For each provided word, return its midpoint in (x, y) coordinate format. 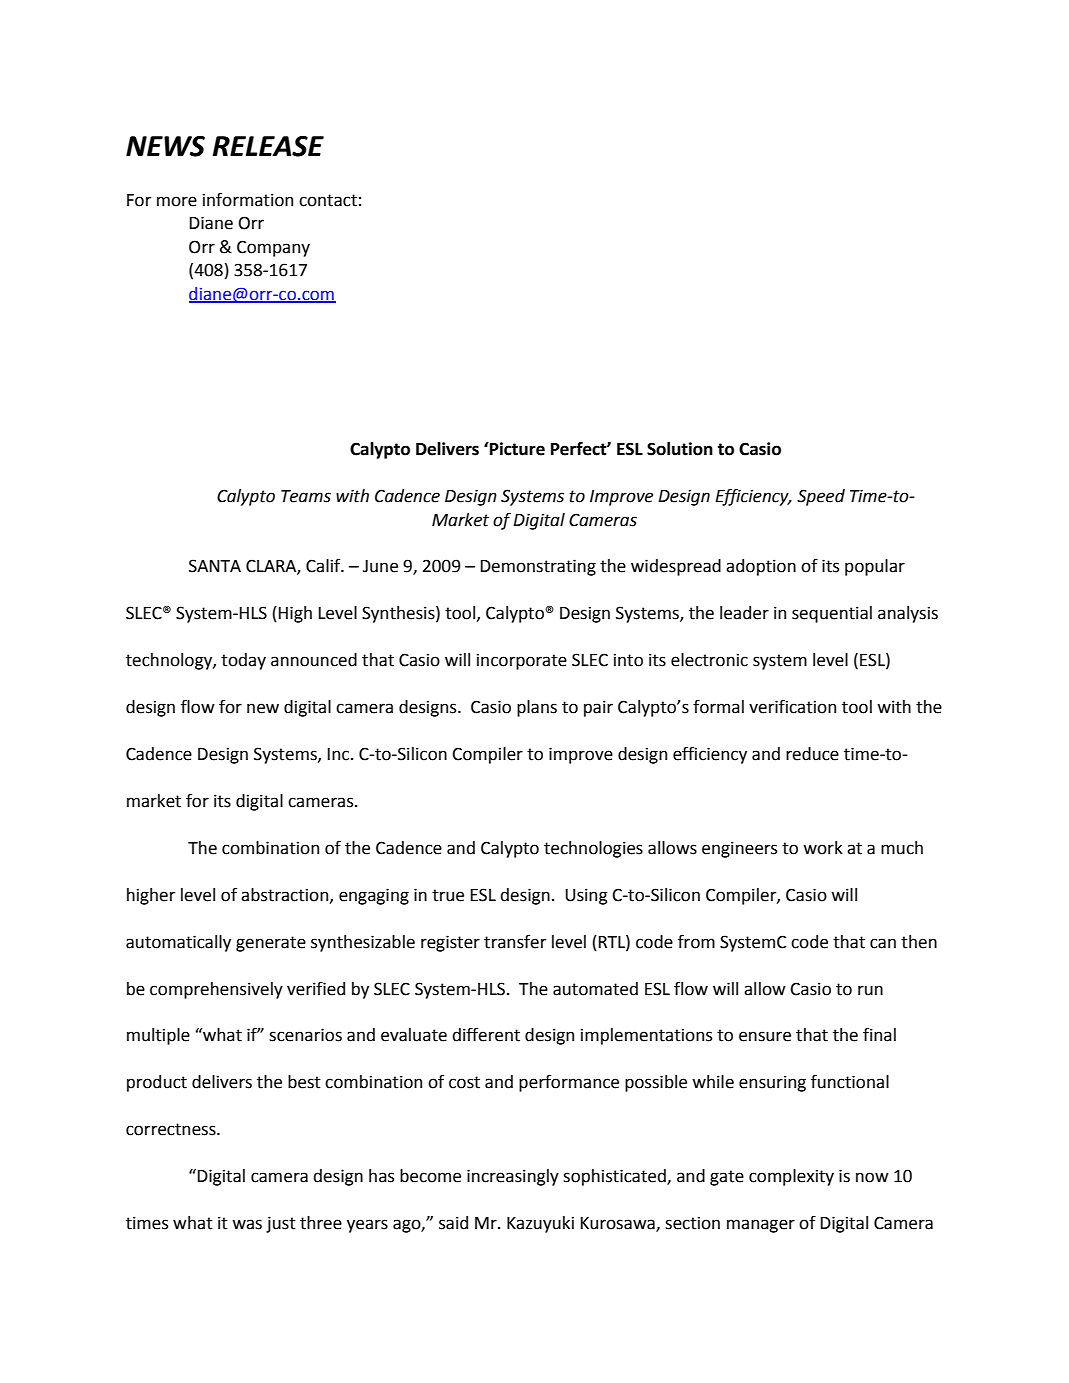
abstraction (286, 895)
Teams (306, 496)
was (247, 1224)
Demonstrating (538, 567)
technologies (593, 849)
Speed (821, 497)
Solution (680, 449)
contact (328, 200)
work (823, 848)
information (248, 200)
